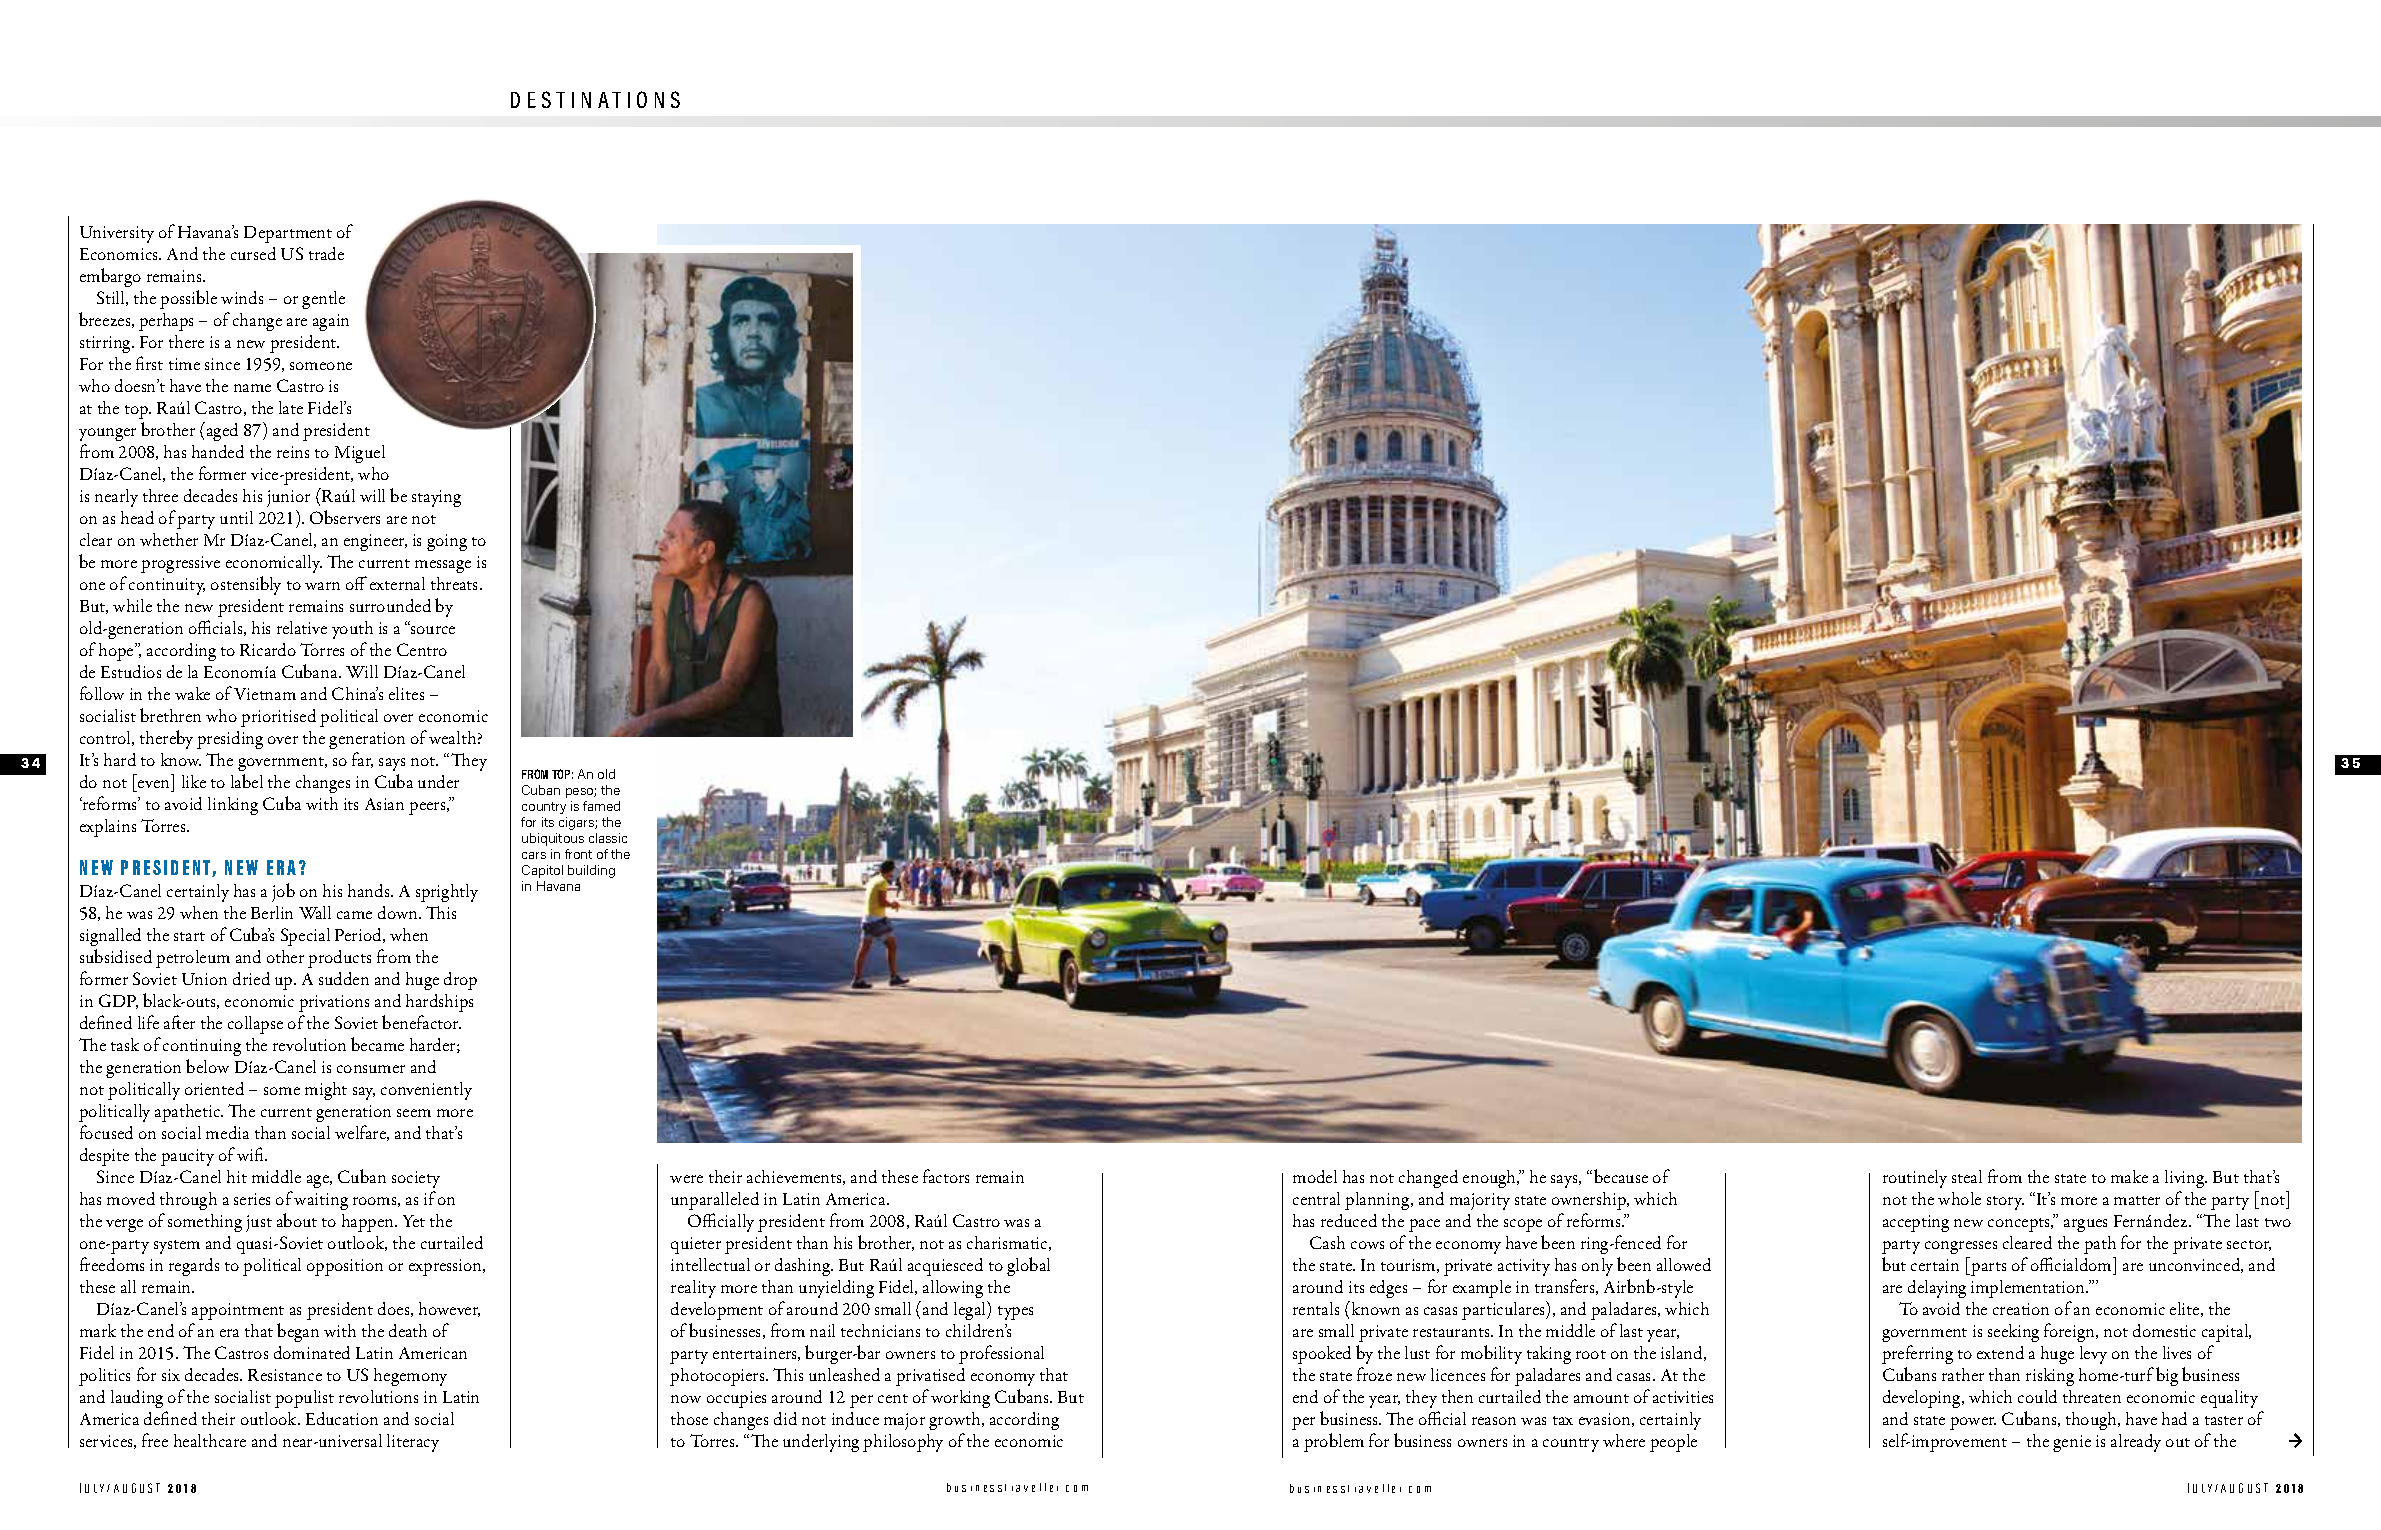  What do you see at coordinates (432, 629) in the document?
I see `source` at bounding box center [432, 629].
